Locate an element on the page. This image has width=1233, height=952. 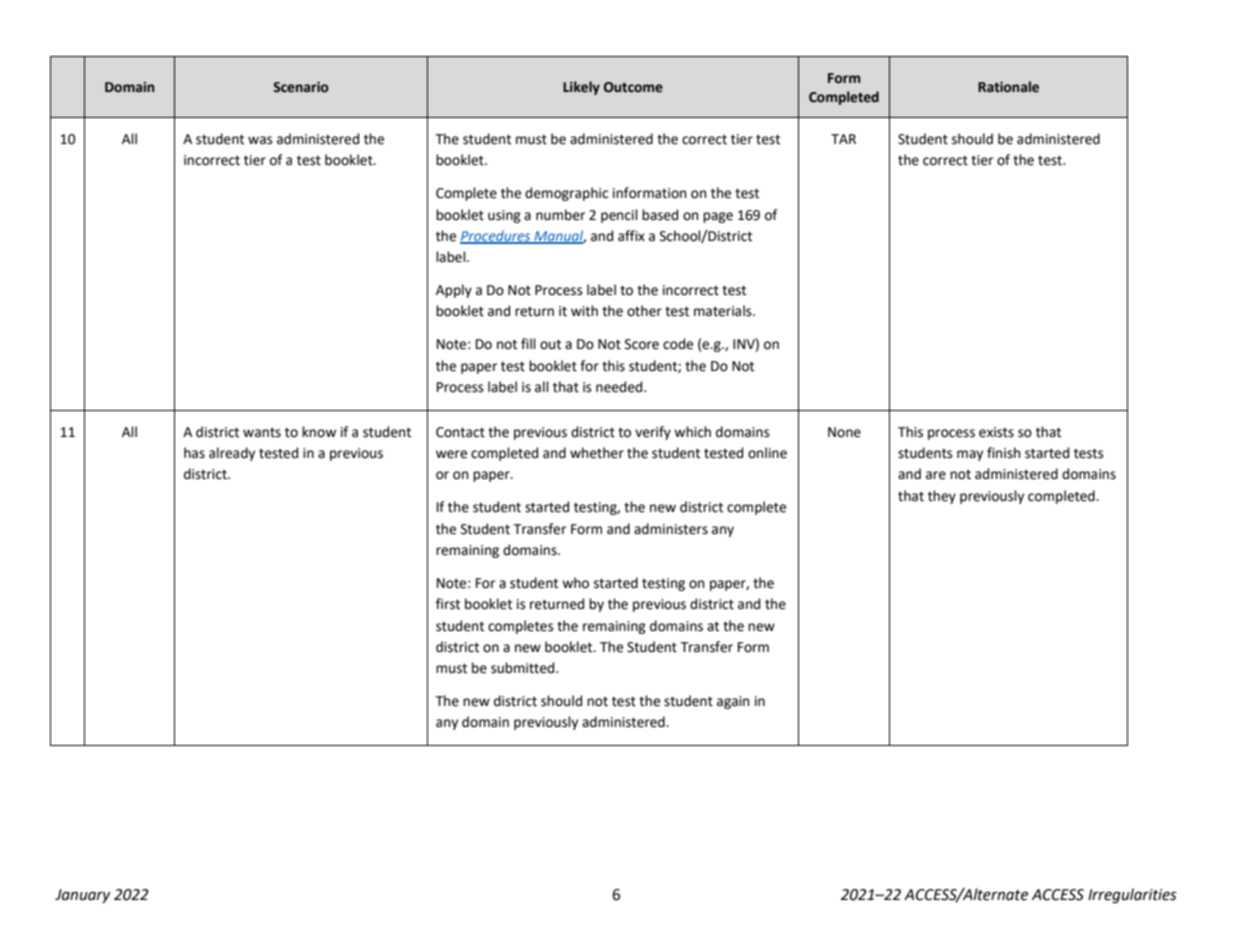
January is located at coordinates (82, 896).
